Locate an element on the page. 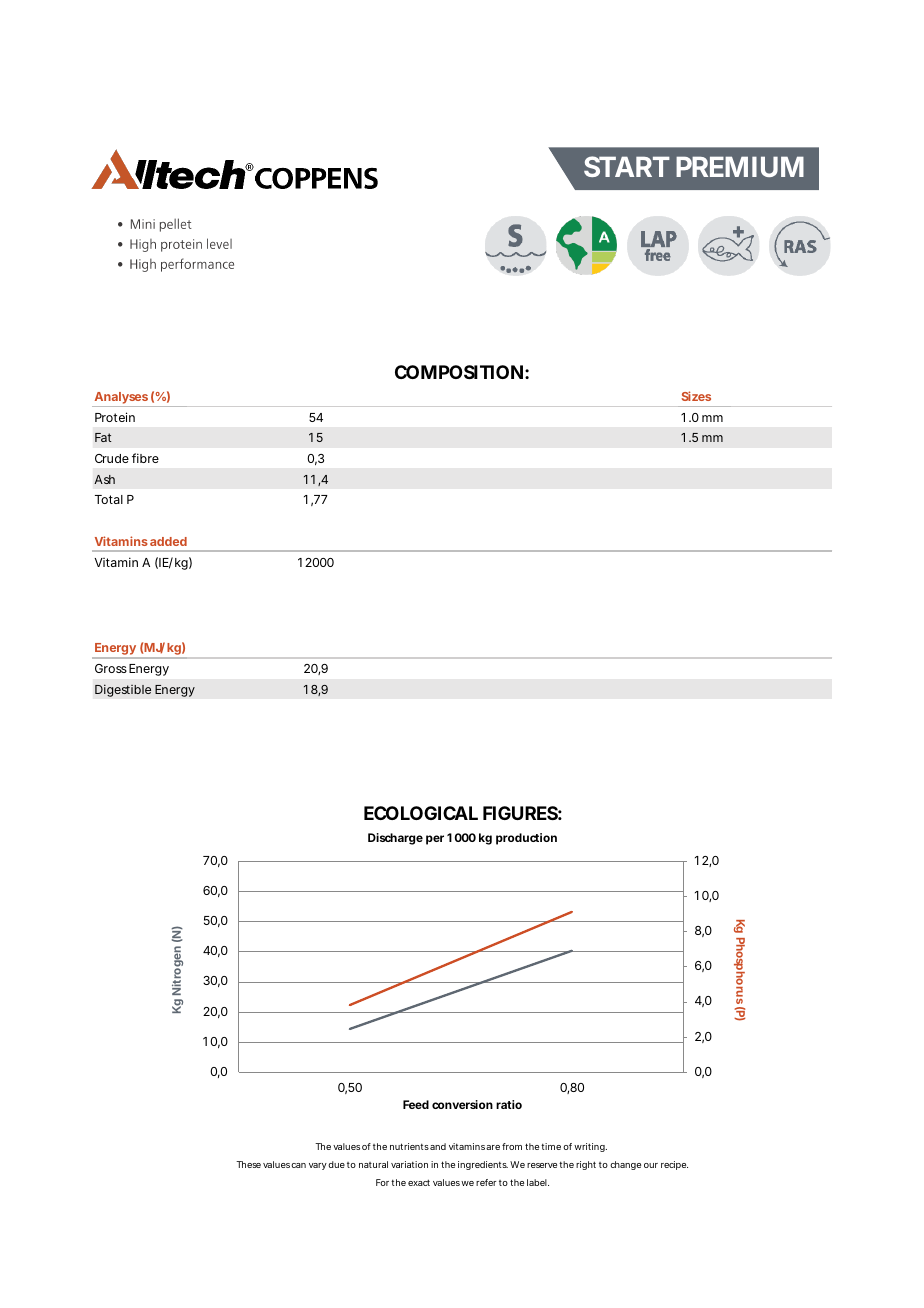 This page has height=1308, width=924. Analyses is located at coordinates (121, 399).
